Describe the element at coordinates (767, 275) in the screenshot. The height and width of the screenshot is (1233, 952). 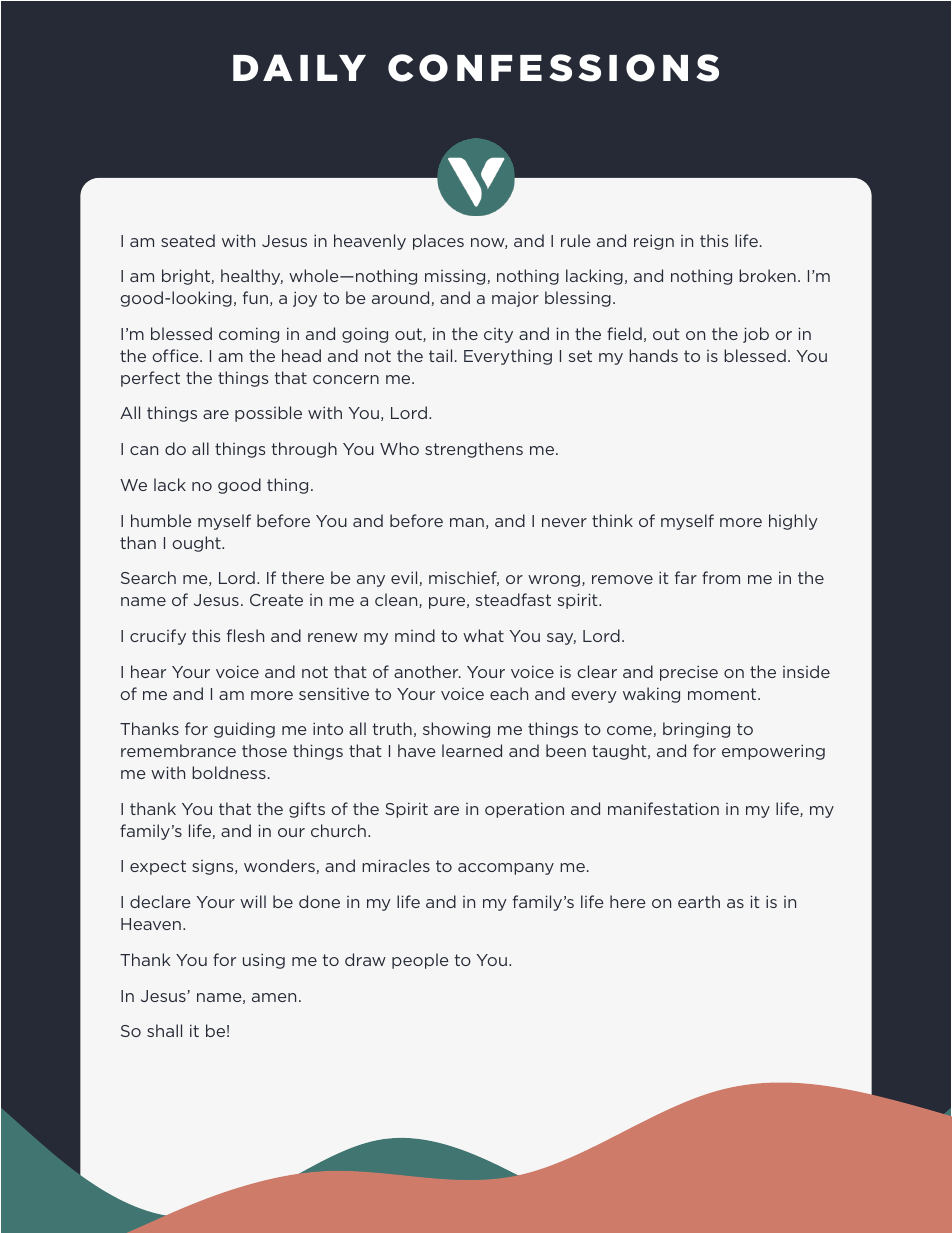
I see `broken` at that location.
